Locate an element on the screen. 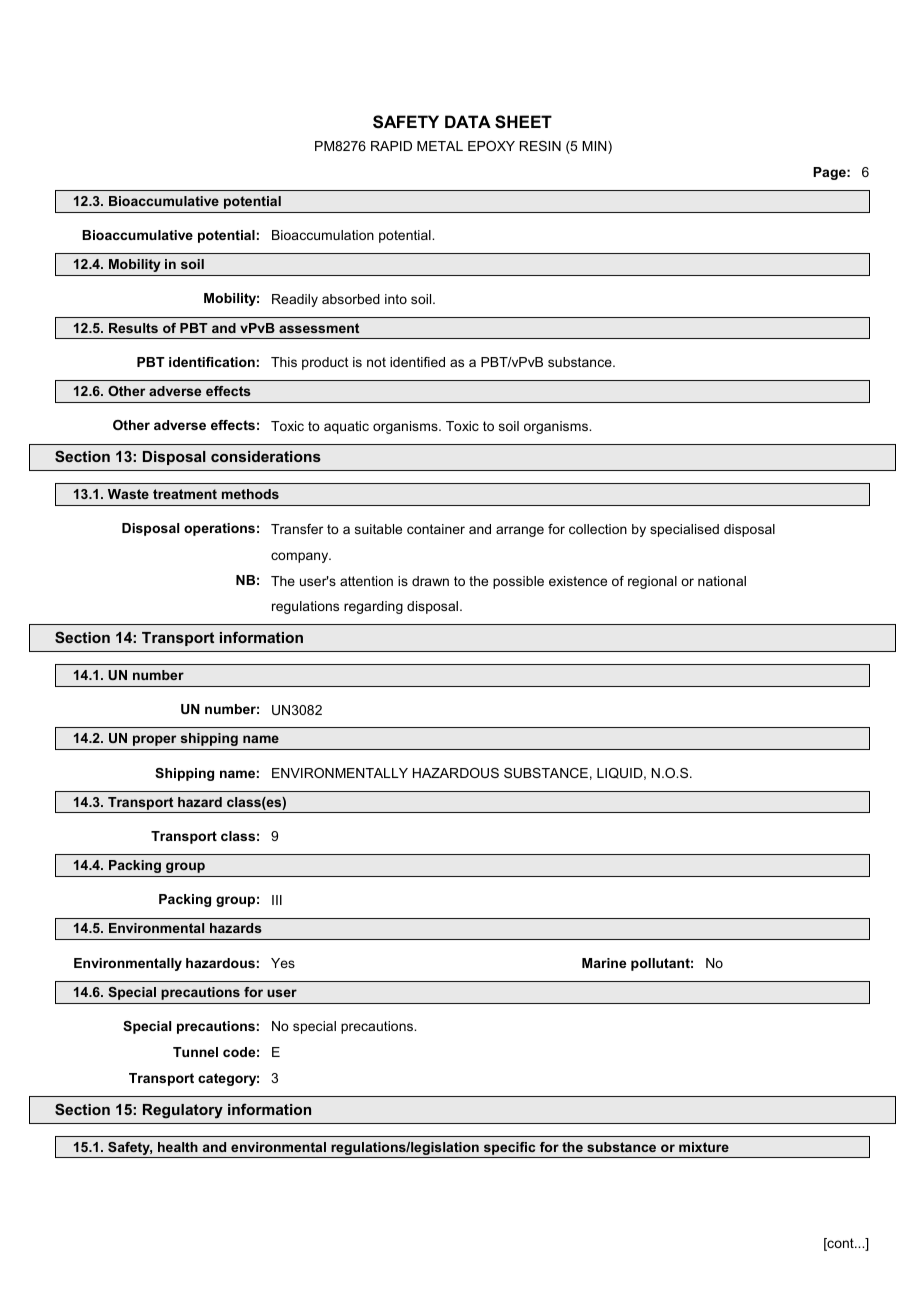 This screenshot has width=924, height=1308. regarding is located at coordinates (373, 607).
